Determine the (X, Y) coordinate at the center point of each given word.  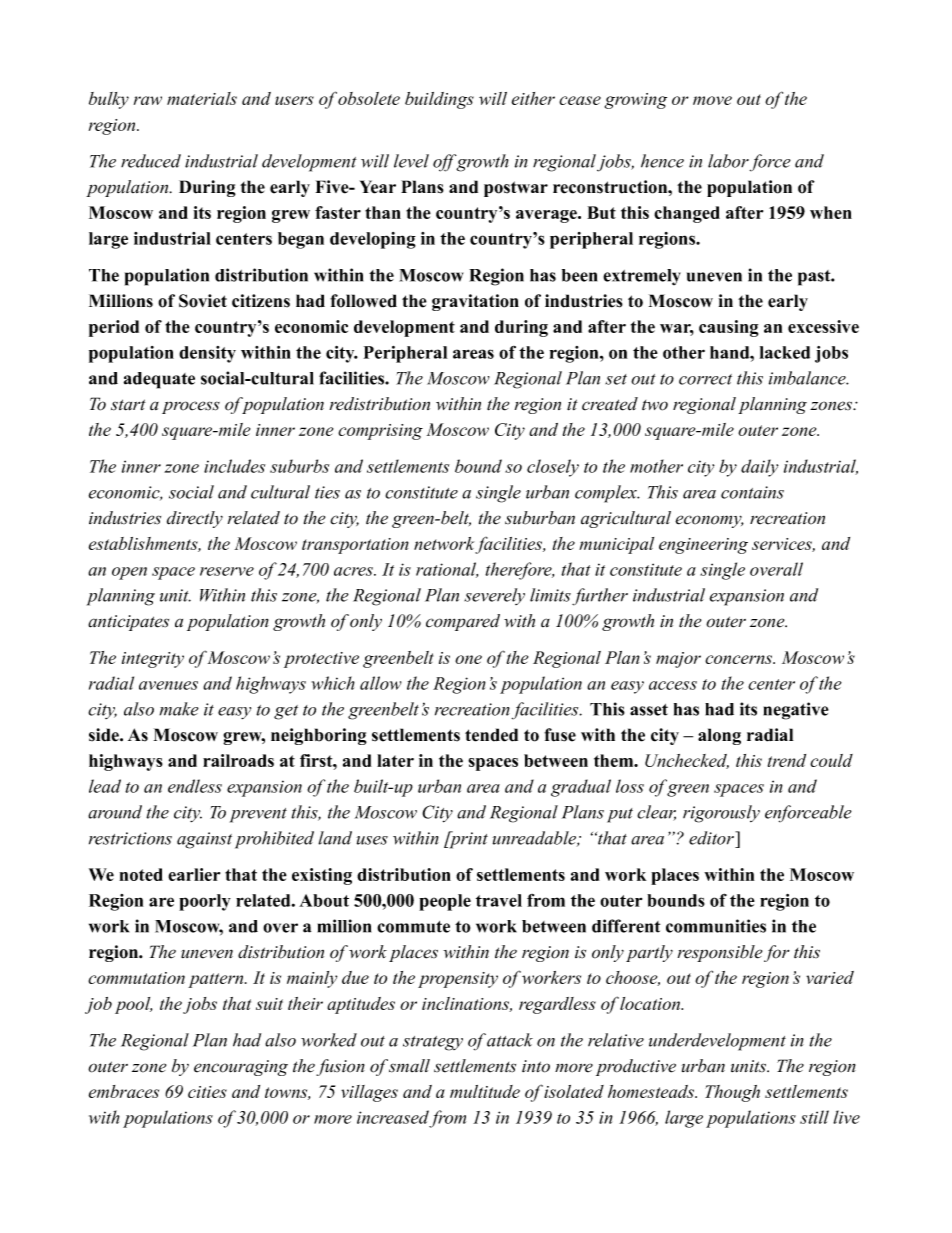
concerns (740, 659)
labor (728, 161)
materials (202, 98)
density (207, 354)
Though (732, 1093)
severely (494, 596)
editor (712, 838)
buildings (439, 100)
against (204, 840)
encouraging (241, 1068)
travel (499, 900)
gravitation (475, 302)
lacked (785, 352)
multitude (485, 1091)
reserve (227, 571)
